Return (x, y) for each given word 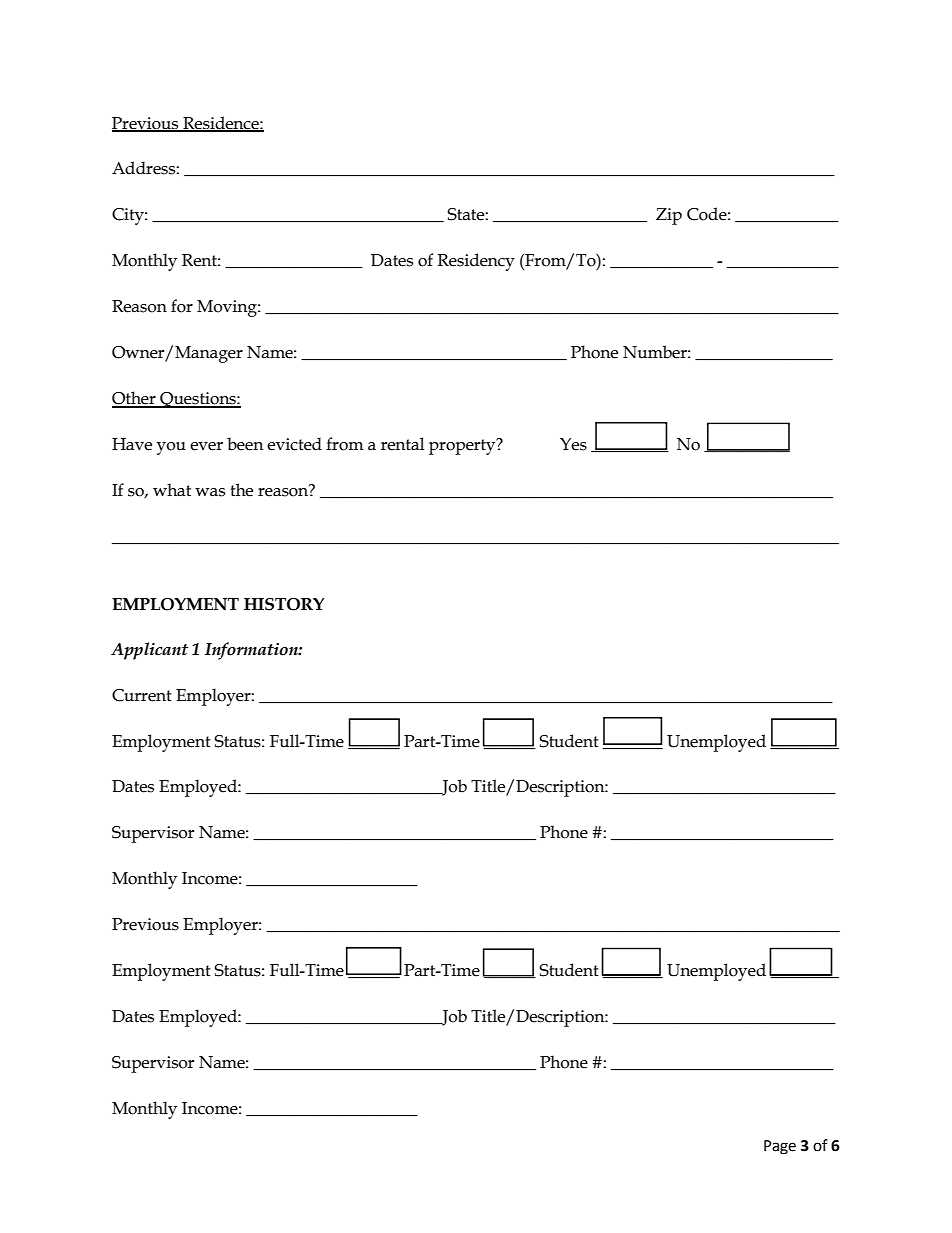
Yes (573, 444)
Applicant (149, 651)
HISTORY (284, 604)
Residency (476, 262)
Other (135, 399)
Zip (669, 216)
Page (780, 1147)
